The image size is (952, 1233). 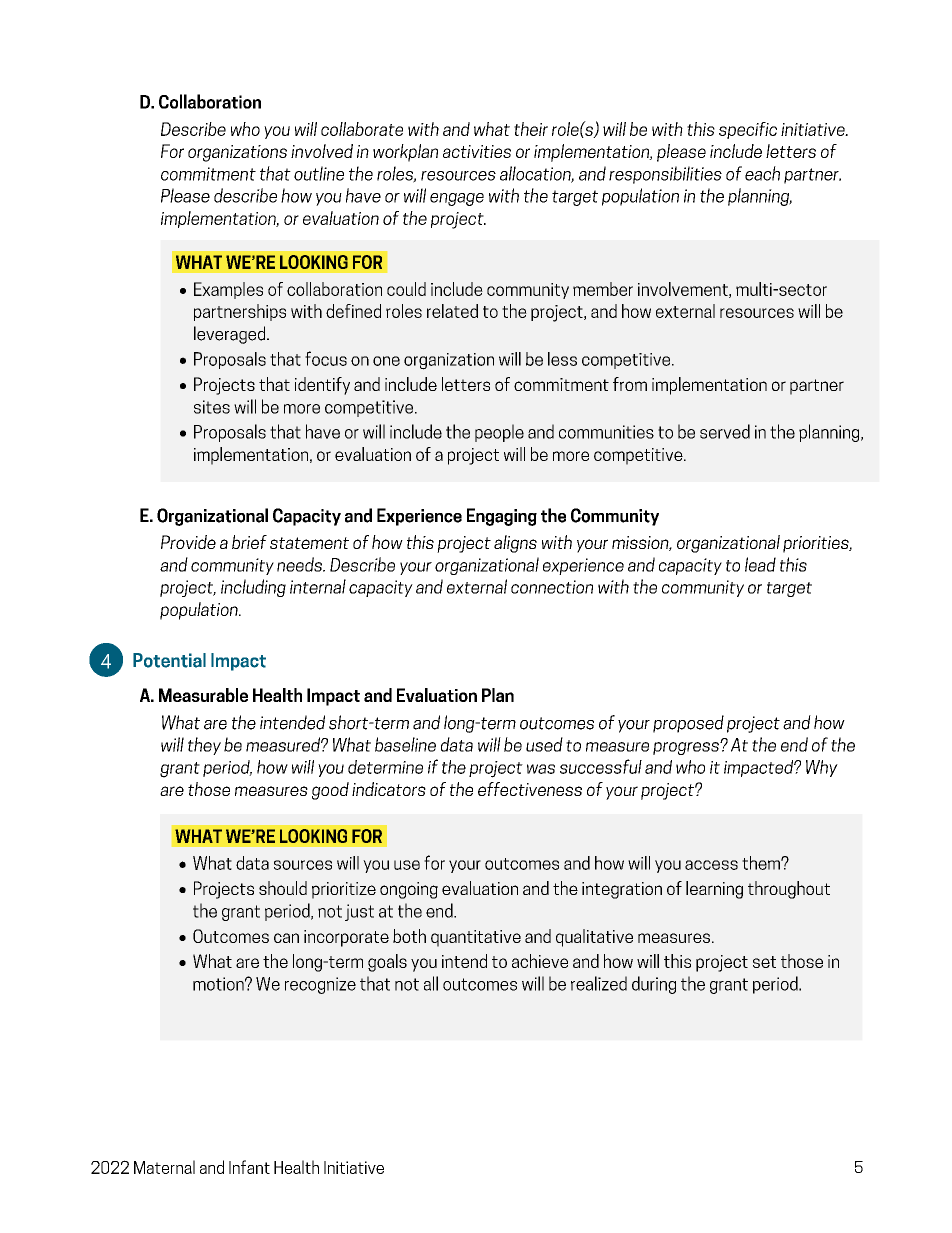 I want to click on each, so click(x=762, y=173).
